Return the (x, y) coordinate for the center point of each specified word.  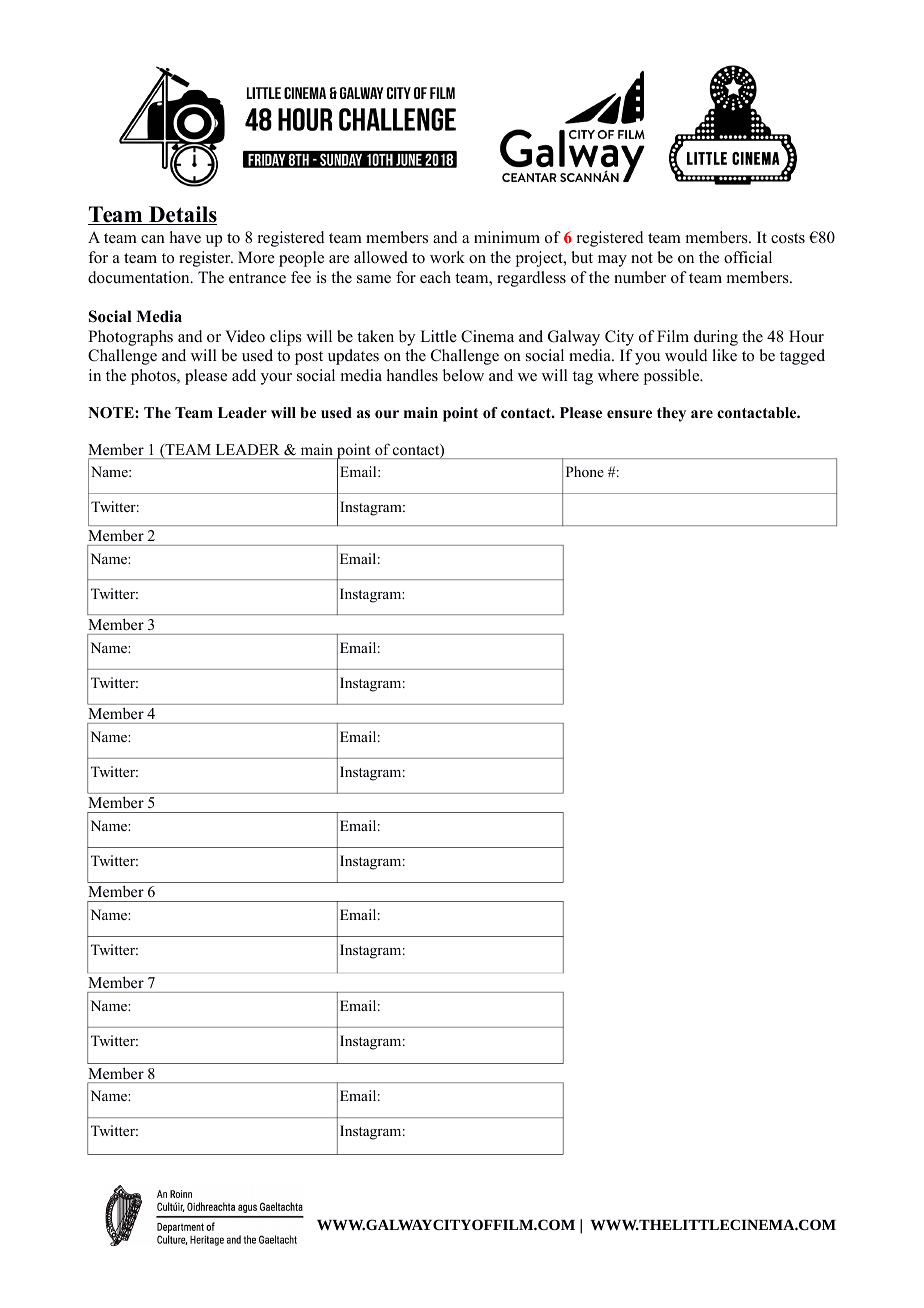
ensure (629, 414)
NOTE (112, 413)
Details (182, 215)
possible (673, 377)
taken (375, 336)
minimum (507, 237)
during (716, 338)
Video (245, 336)
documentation (140, 277)
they (671, 414)
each (435, 277)
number (640, 277)
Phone (585, 471)
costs (788, 238)
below (463, 375)
